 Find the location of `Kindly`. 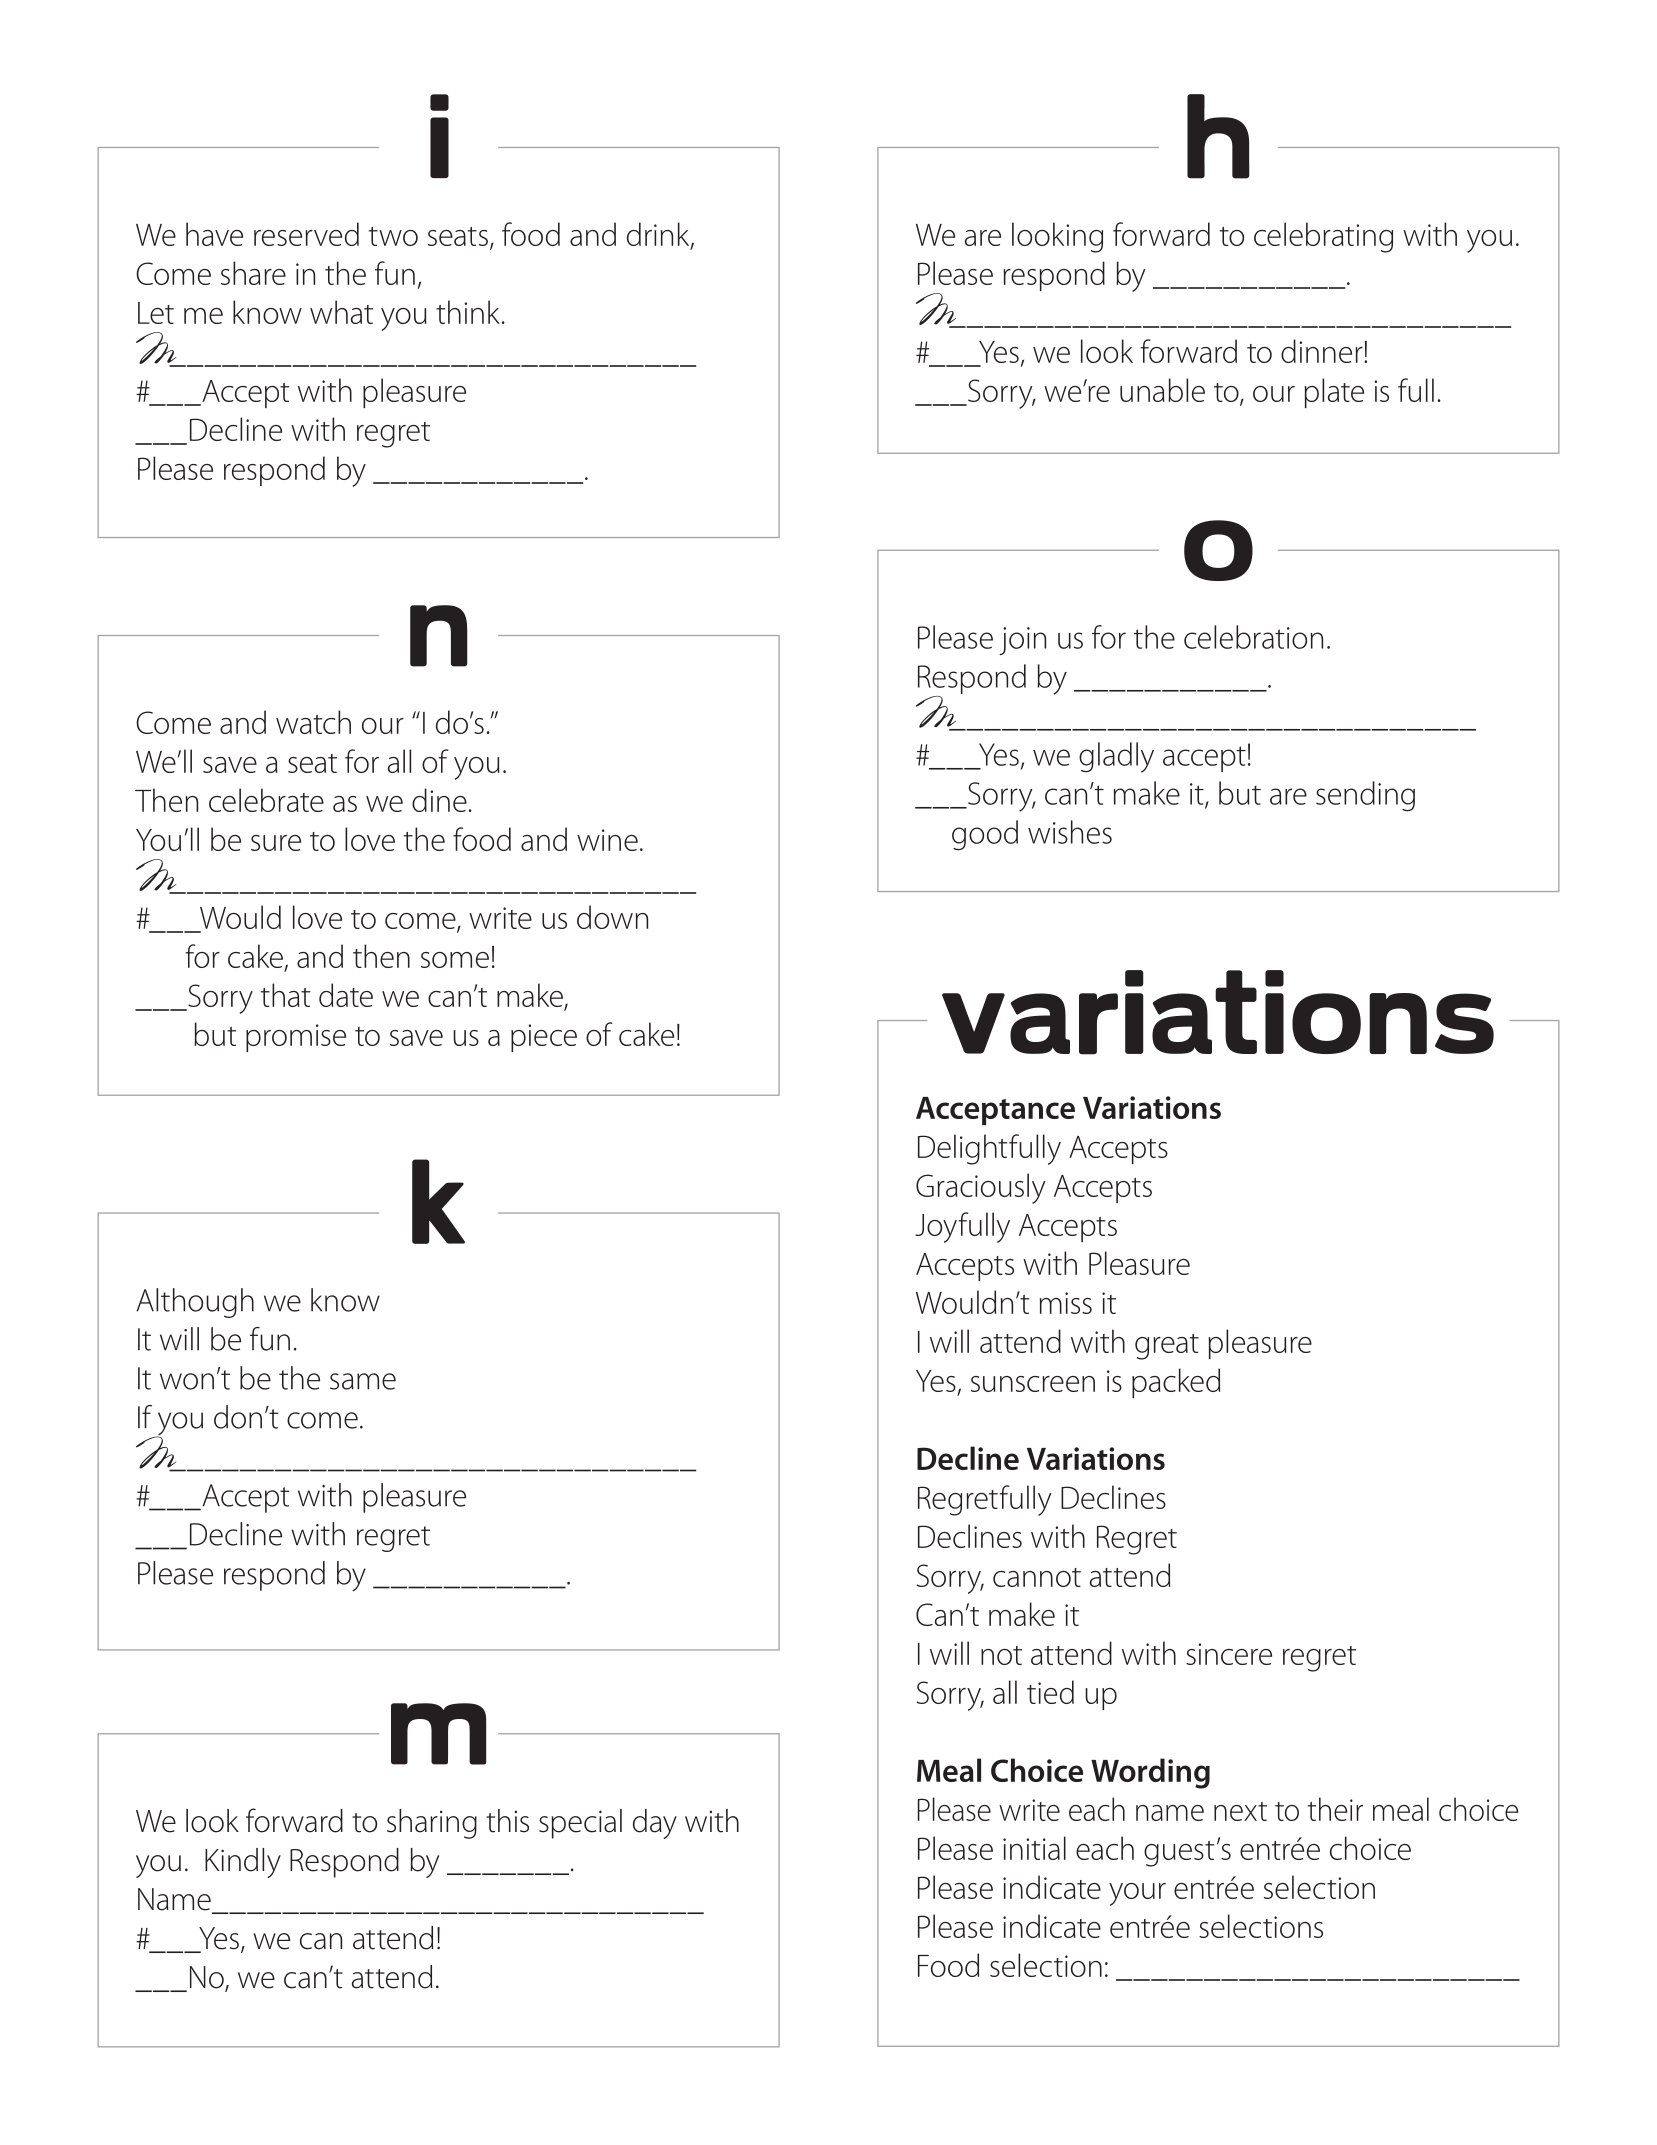

Kindly is located at coordinates (243, 1863).
